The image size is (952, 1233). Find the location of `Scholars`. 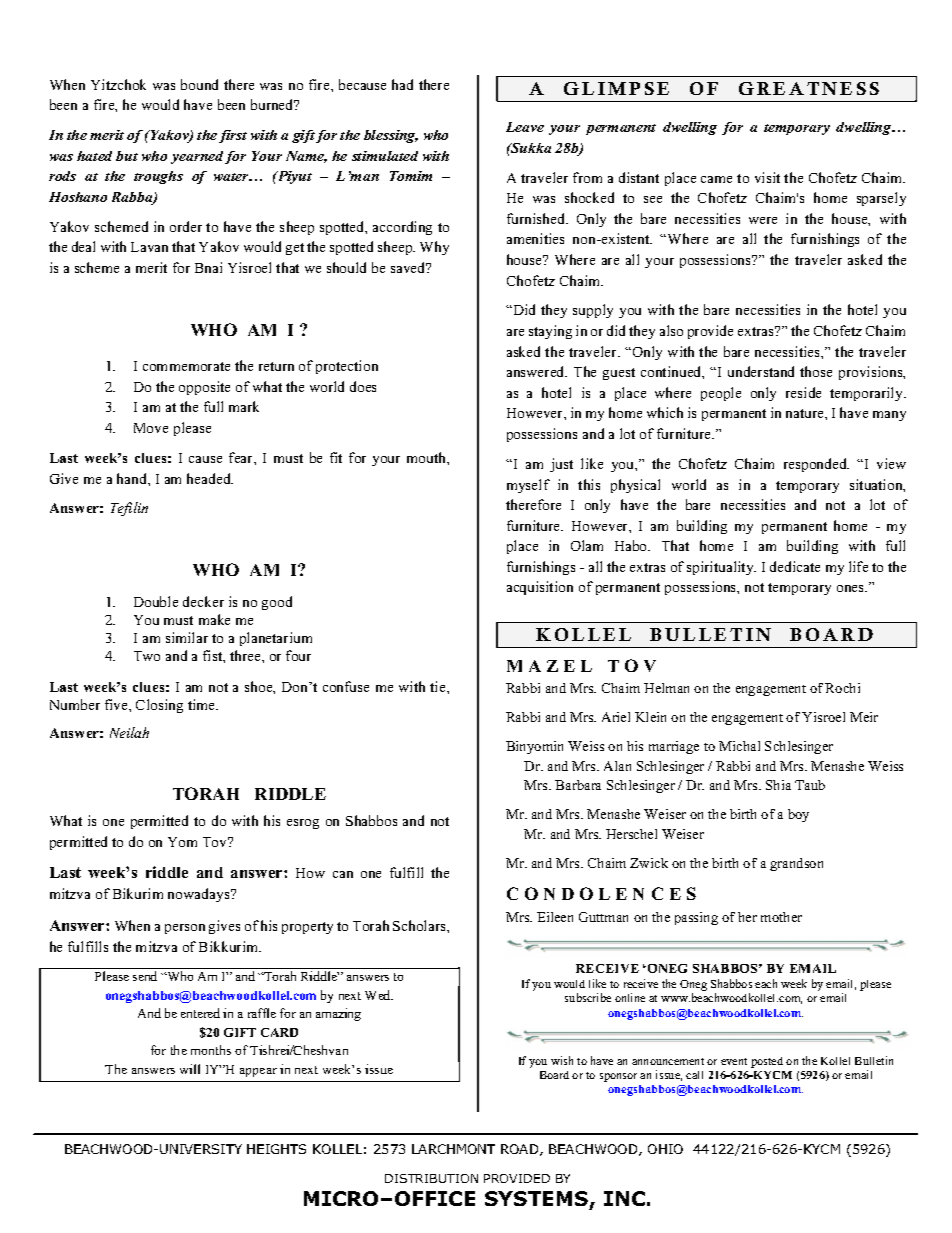

Scholars is located at coordinates (420, 925).
